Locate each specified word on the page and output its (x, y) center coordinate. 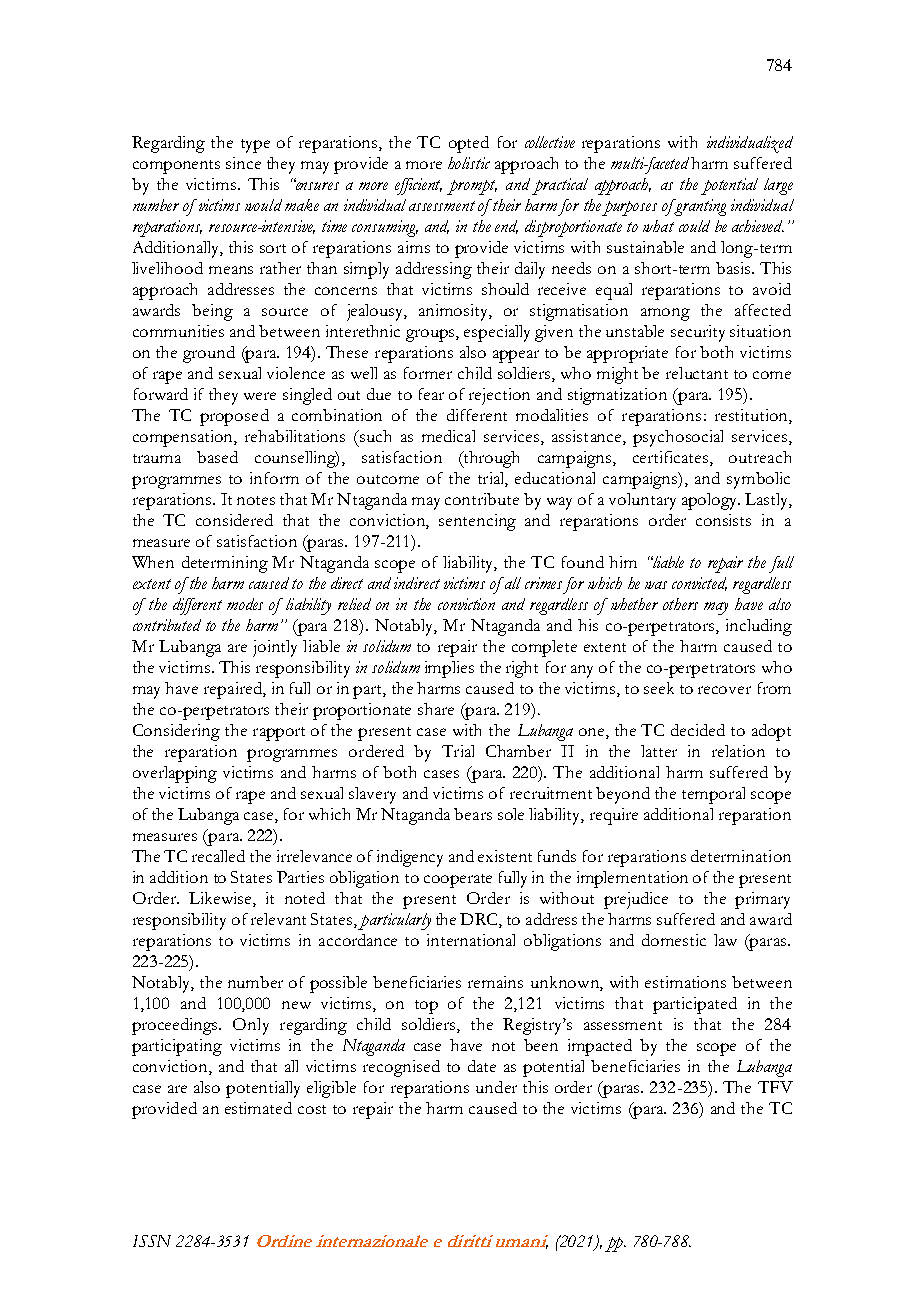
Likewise (221, 899)
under (496, 1087)
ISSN (152, 1241)
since (243, 163)
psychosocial (678, 438)
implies (449, 669)
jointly (275, 648)
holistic (469, 163)
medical (448, 436)
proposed (234, 417)
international (471, 940)
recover (724, 690)
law (725, 940)
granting (699, 207)
